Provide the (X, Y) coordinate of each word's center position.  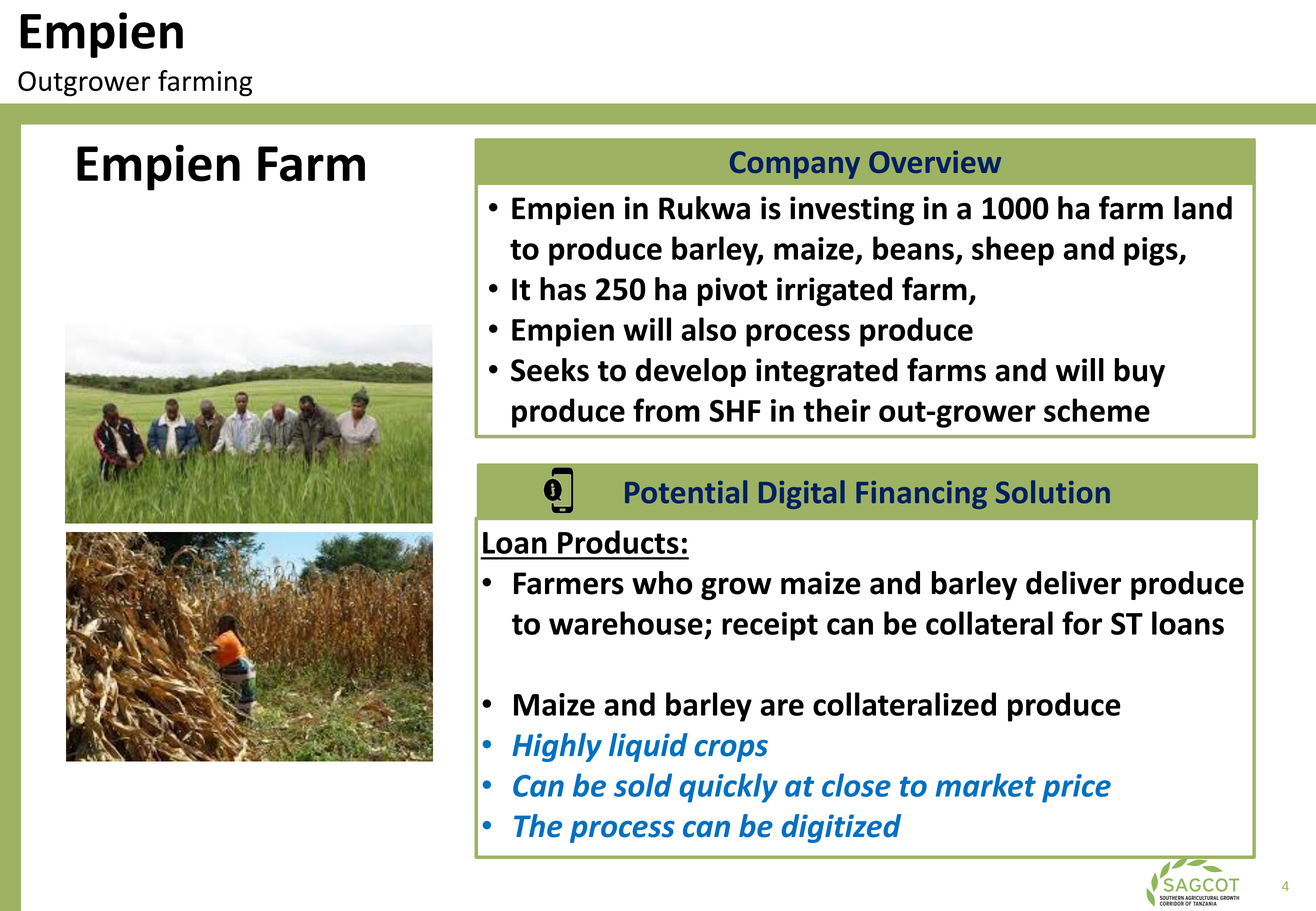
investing (852, 210)
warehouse (626, 623)
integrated (827, 372)
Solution (1053, 492)
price (1076, 788)
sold (643, 785)
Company (795, 165)
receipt (770, 626)
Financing (921, 495)
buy (1139, 372)
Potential (686, 492)
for (1082, 623)
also (708, 329)
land (1203, 208)
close (856, 785)
